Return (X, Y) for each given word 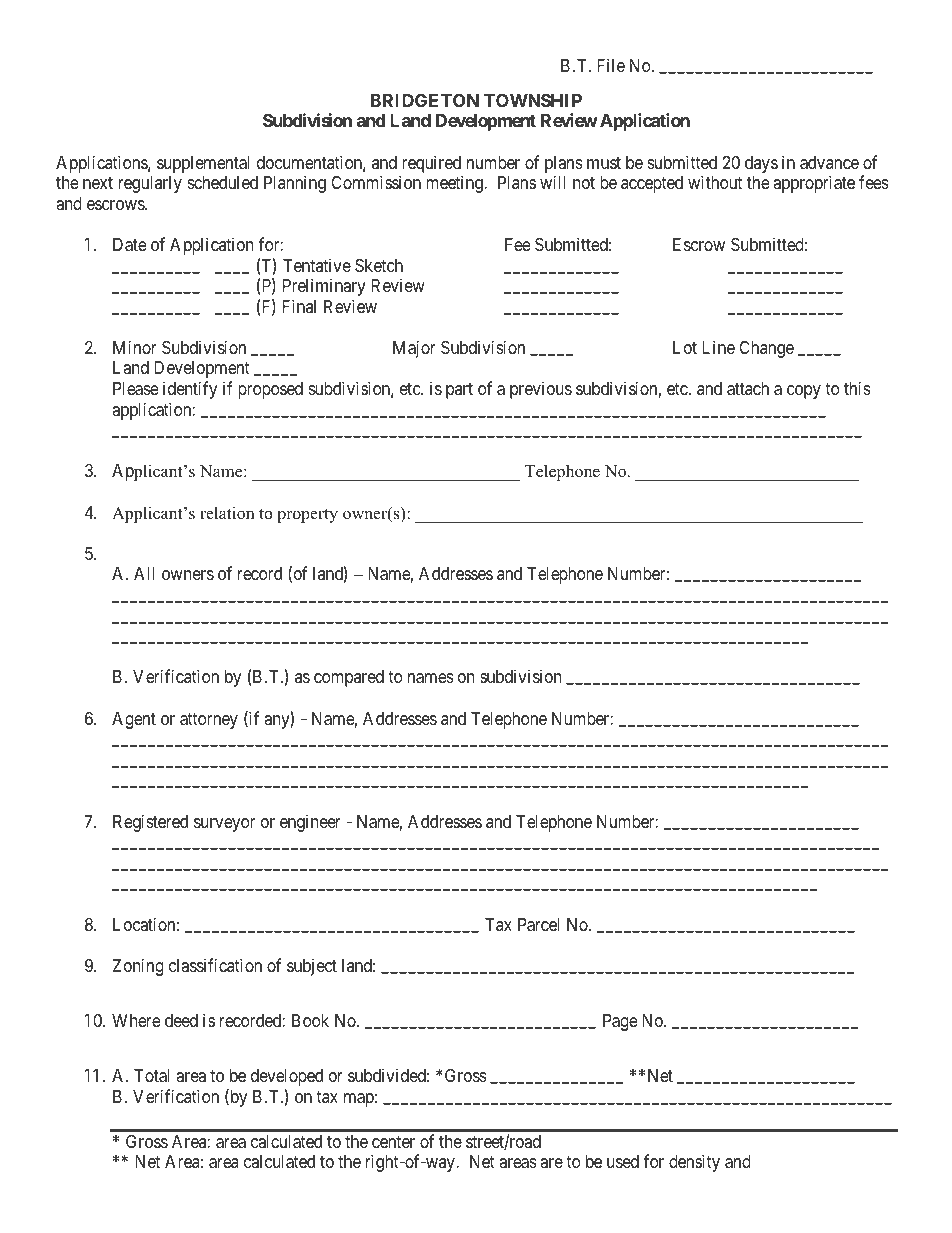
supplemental (203, 164)
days (761, 164)
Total (151, 1076)
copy (804, 392)
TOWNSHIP (533, 100)
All (144, 573)
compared (349, 678)
